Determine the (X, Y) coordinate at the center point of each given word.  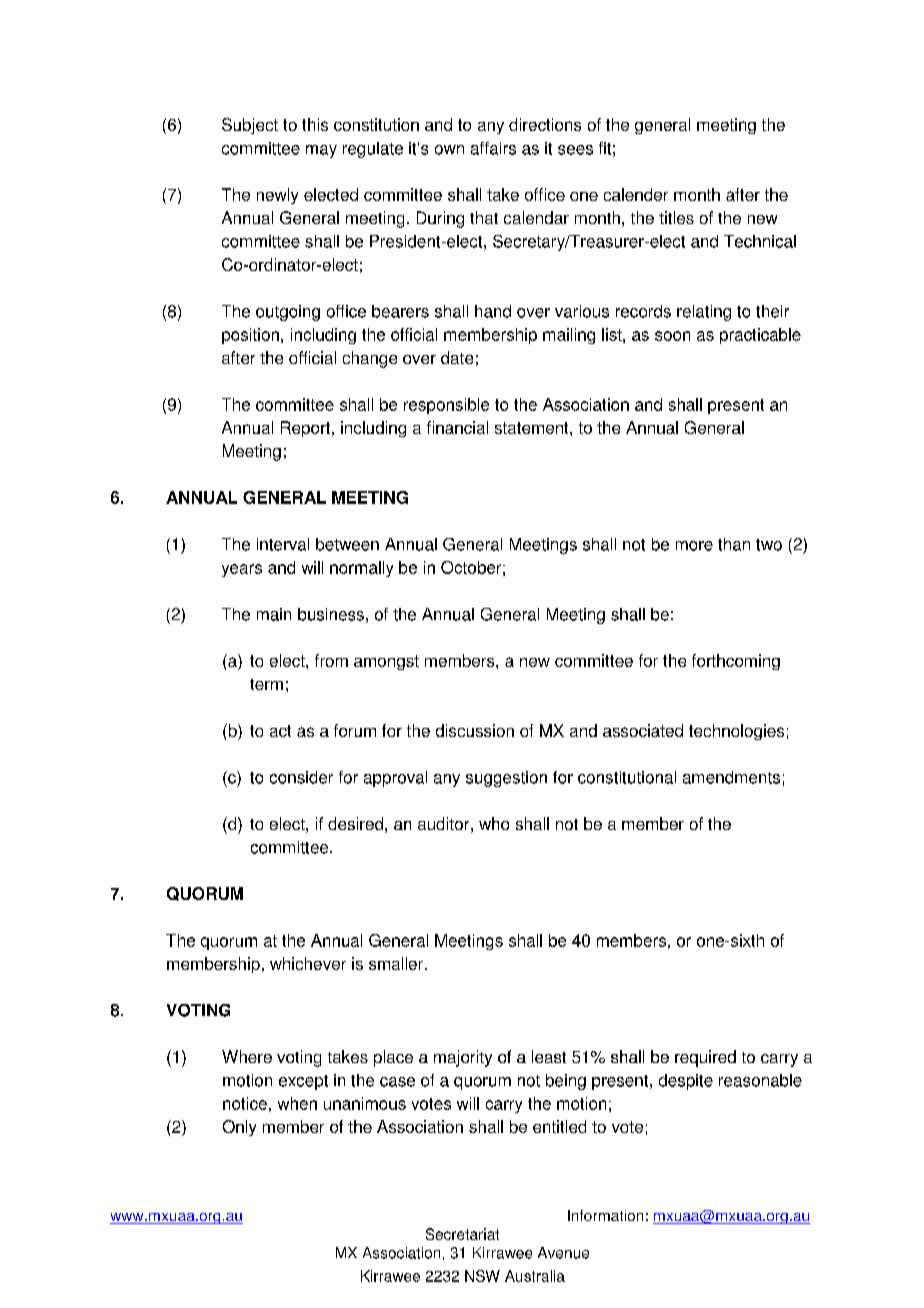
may (321, 151)
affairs (493, 148)
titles (676, 217)
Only (239, 1128)
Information (605, 1215)
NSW (482, 1276)
